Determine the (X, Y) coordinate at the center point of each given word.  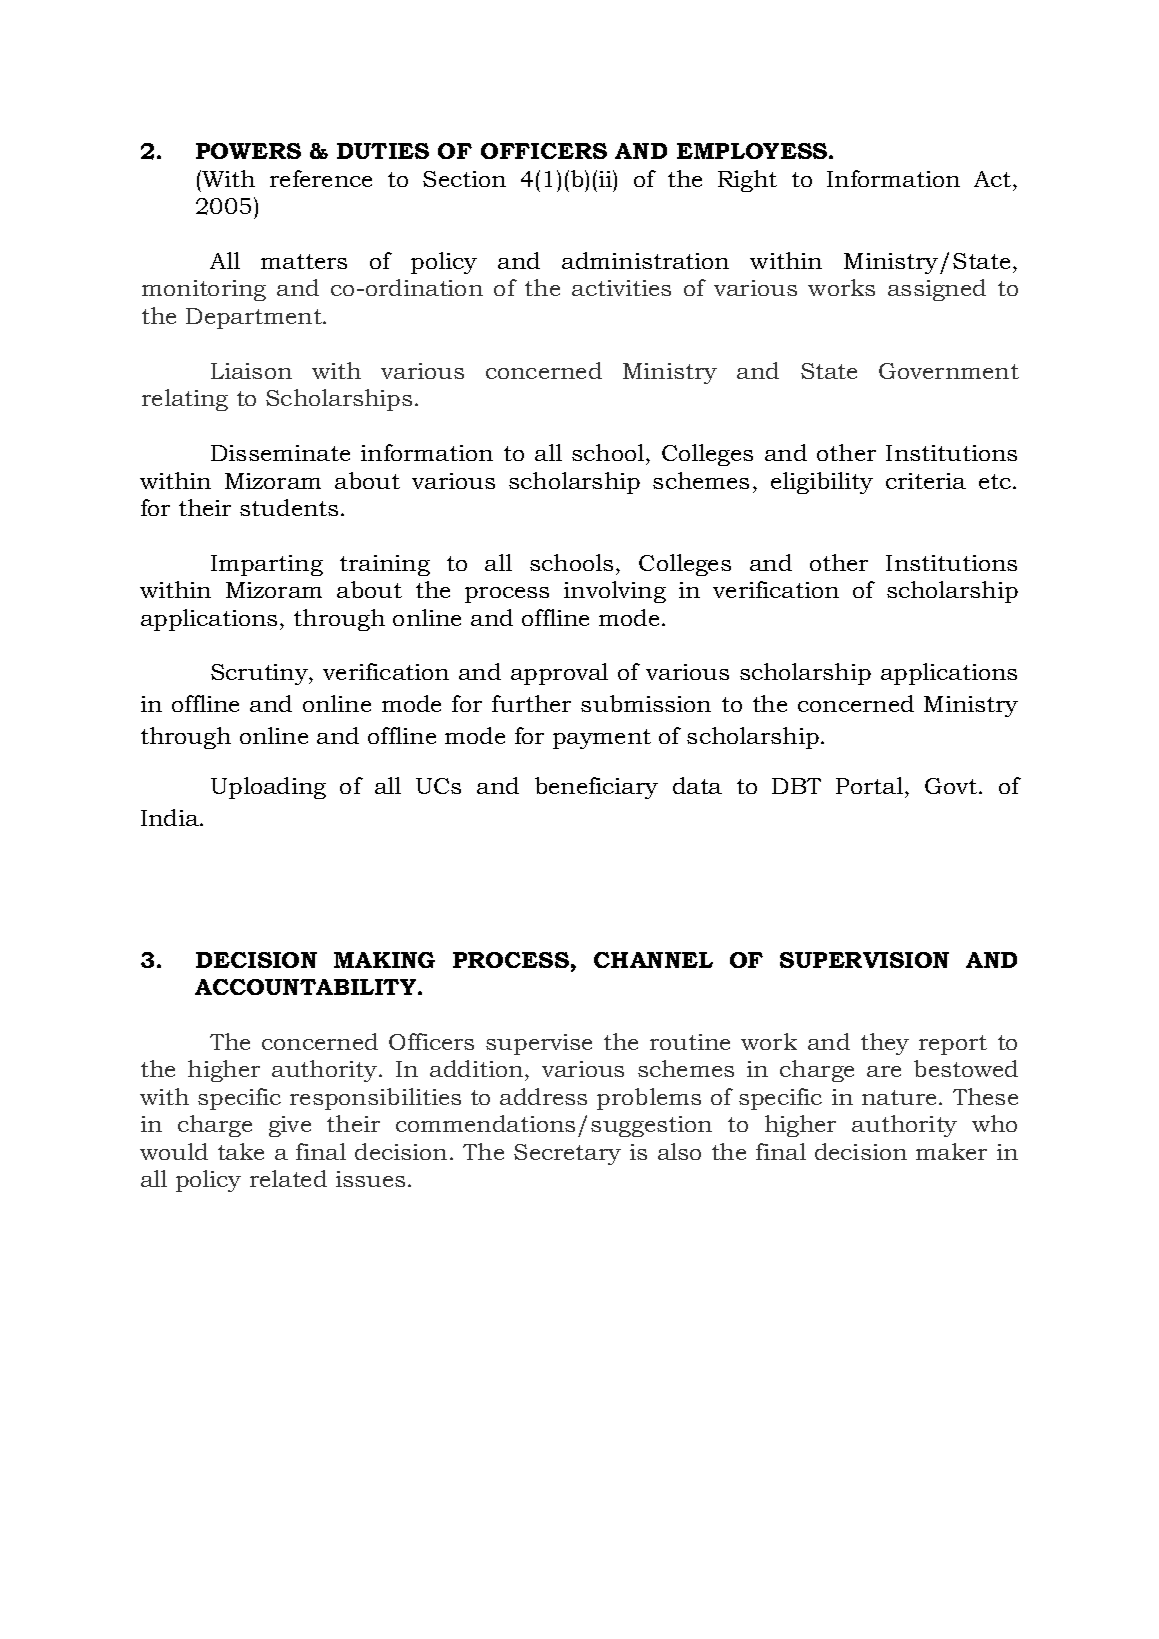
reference (321, 178)
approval (559, 674)
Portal (869, 785)
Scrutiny (261, 674)
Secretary (567, 1154)
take (241, 1151)
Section (464, 179)
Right (747, 181)
